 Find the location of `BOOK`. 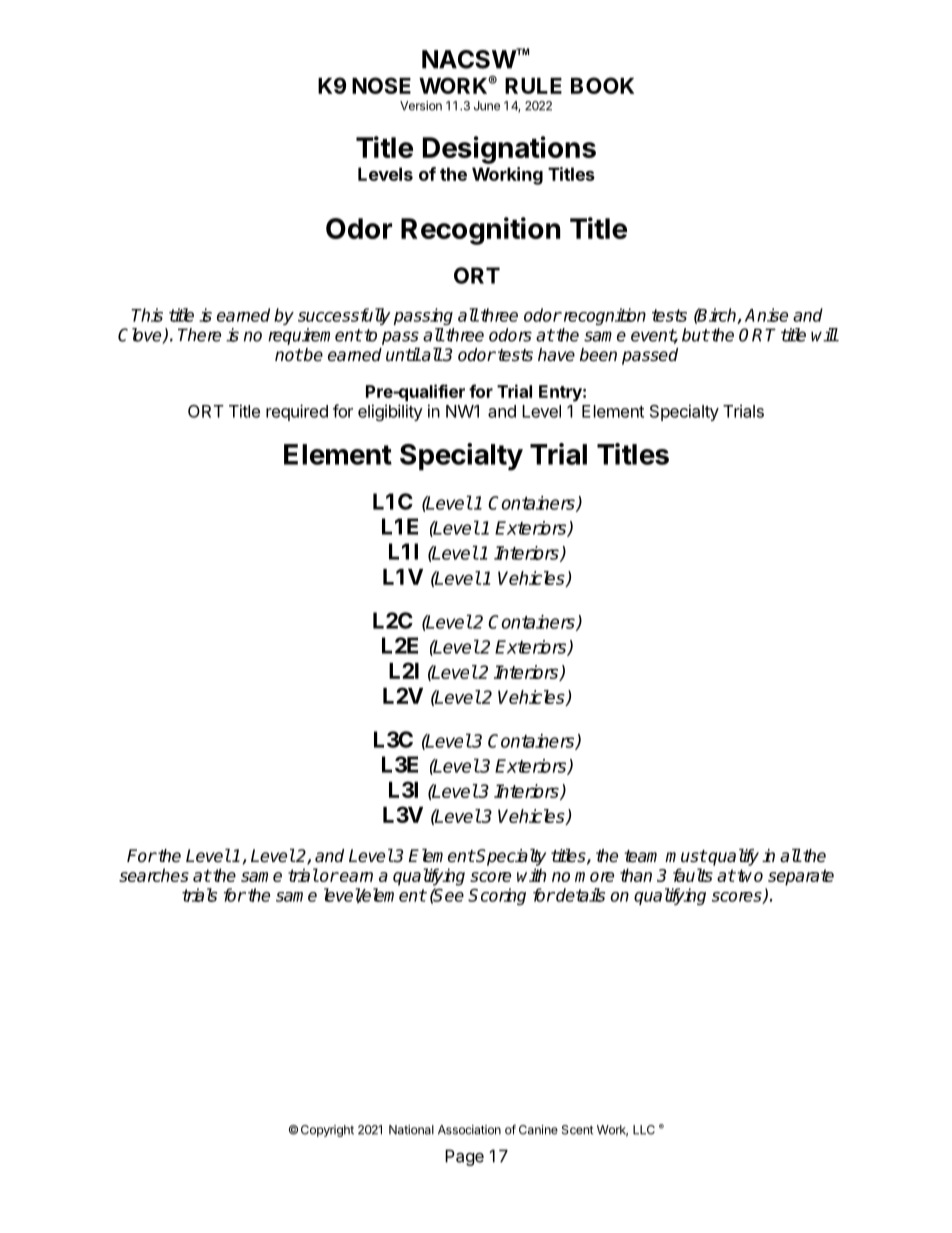

BOOK is located at coordinates (602, 85).
